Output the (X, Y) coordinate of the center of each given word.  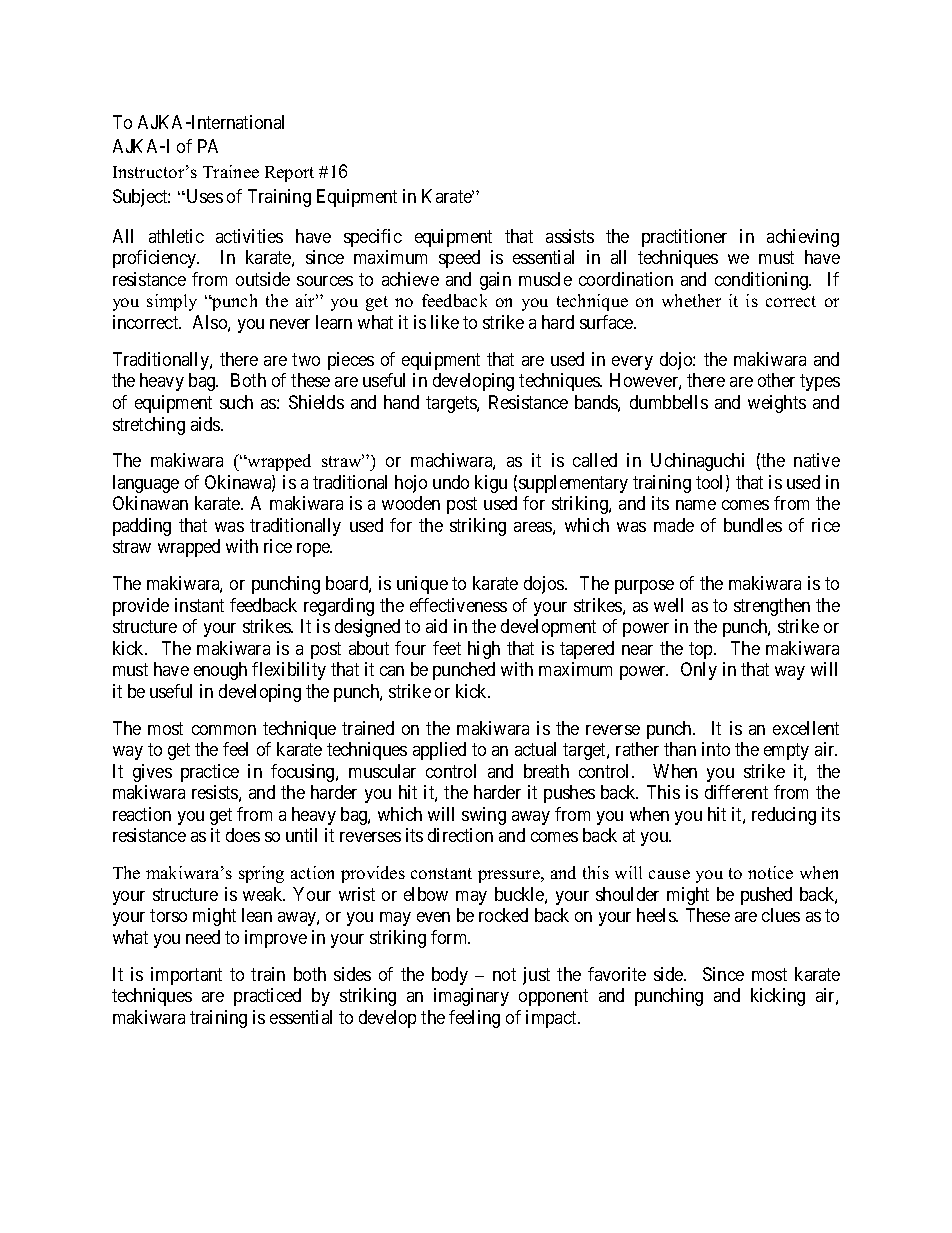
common (224, 730)
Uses (203, 196)
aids (206, 424)
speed (459, 259)
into (716, 749)
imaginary (471, 997)
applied (439, 751)
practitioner (684, 238)
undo (451, 482)
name (696, 505)
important (186, 976)
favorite (617, 974)
